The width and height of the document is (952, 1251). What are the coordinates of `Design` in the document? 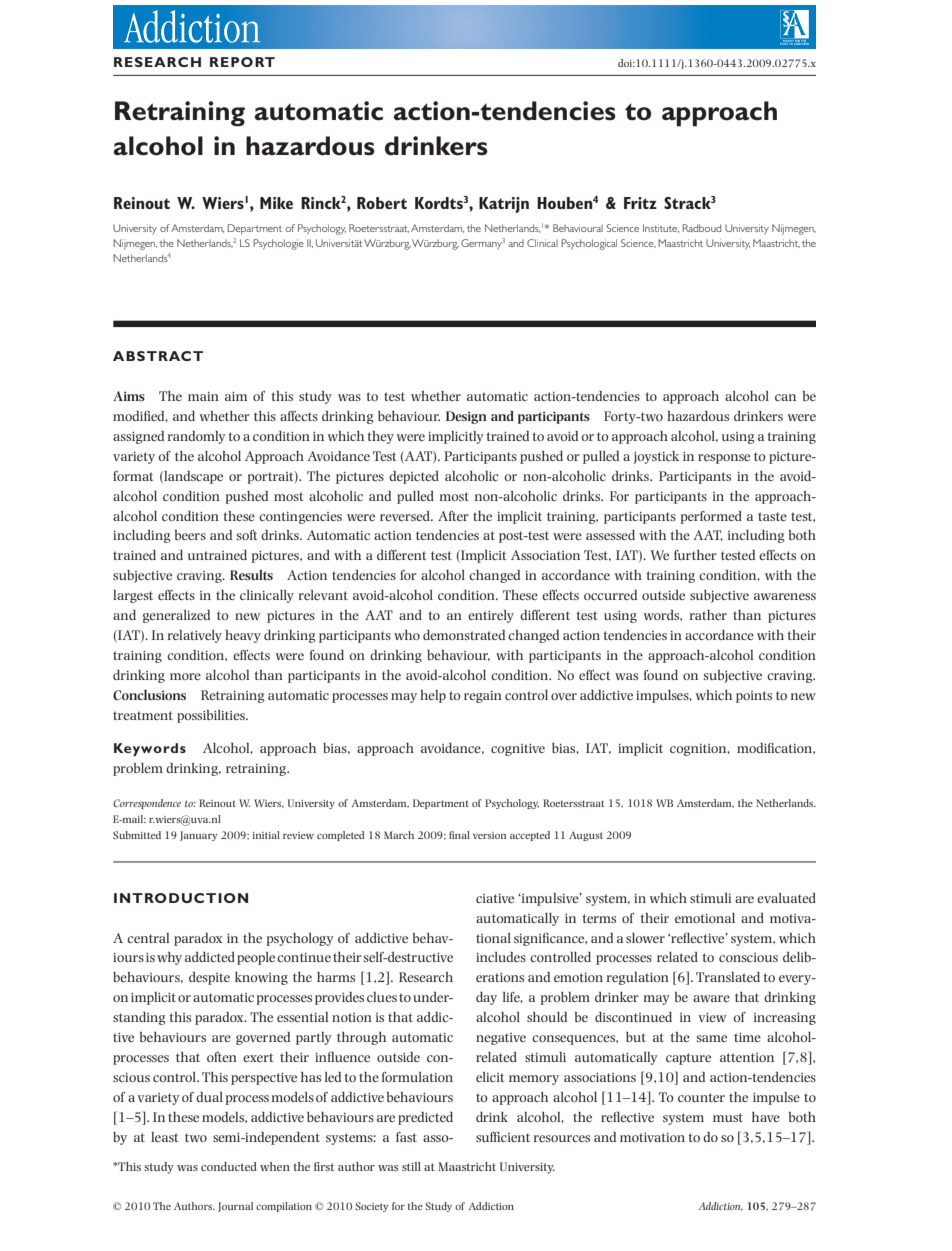 It's located at (466, 417).
